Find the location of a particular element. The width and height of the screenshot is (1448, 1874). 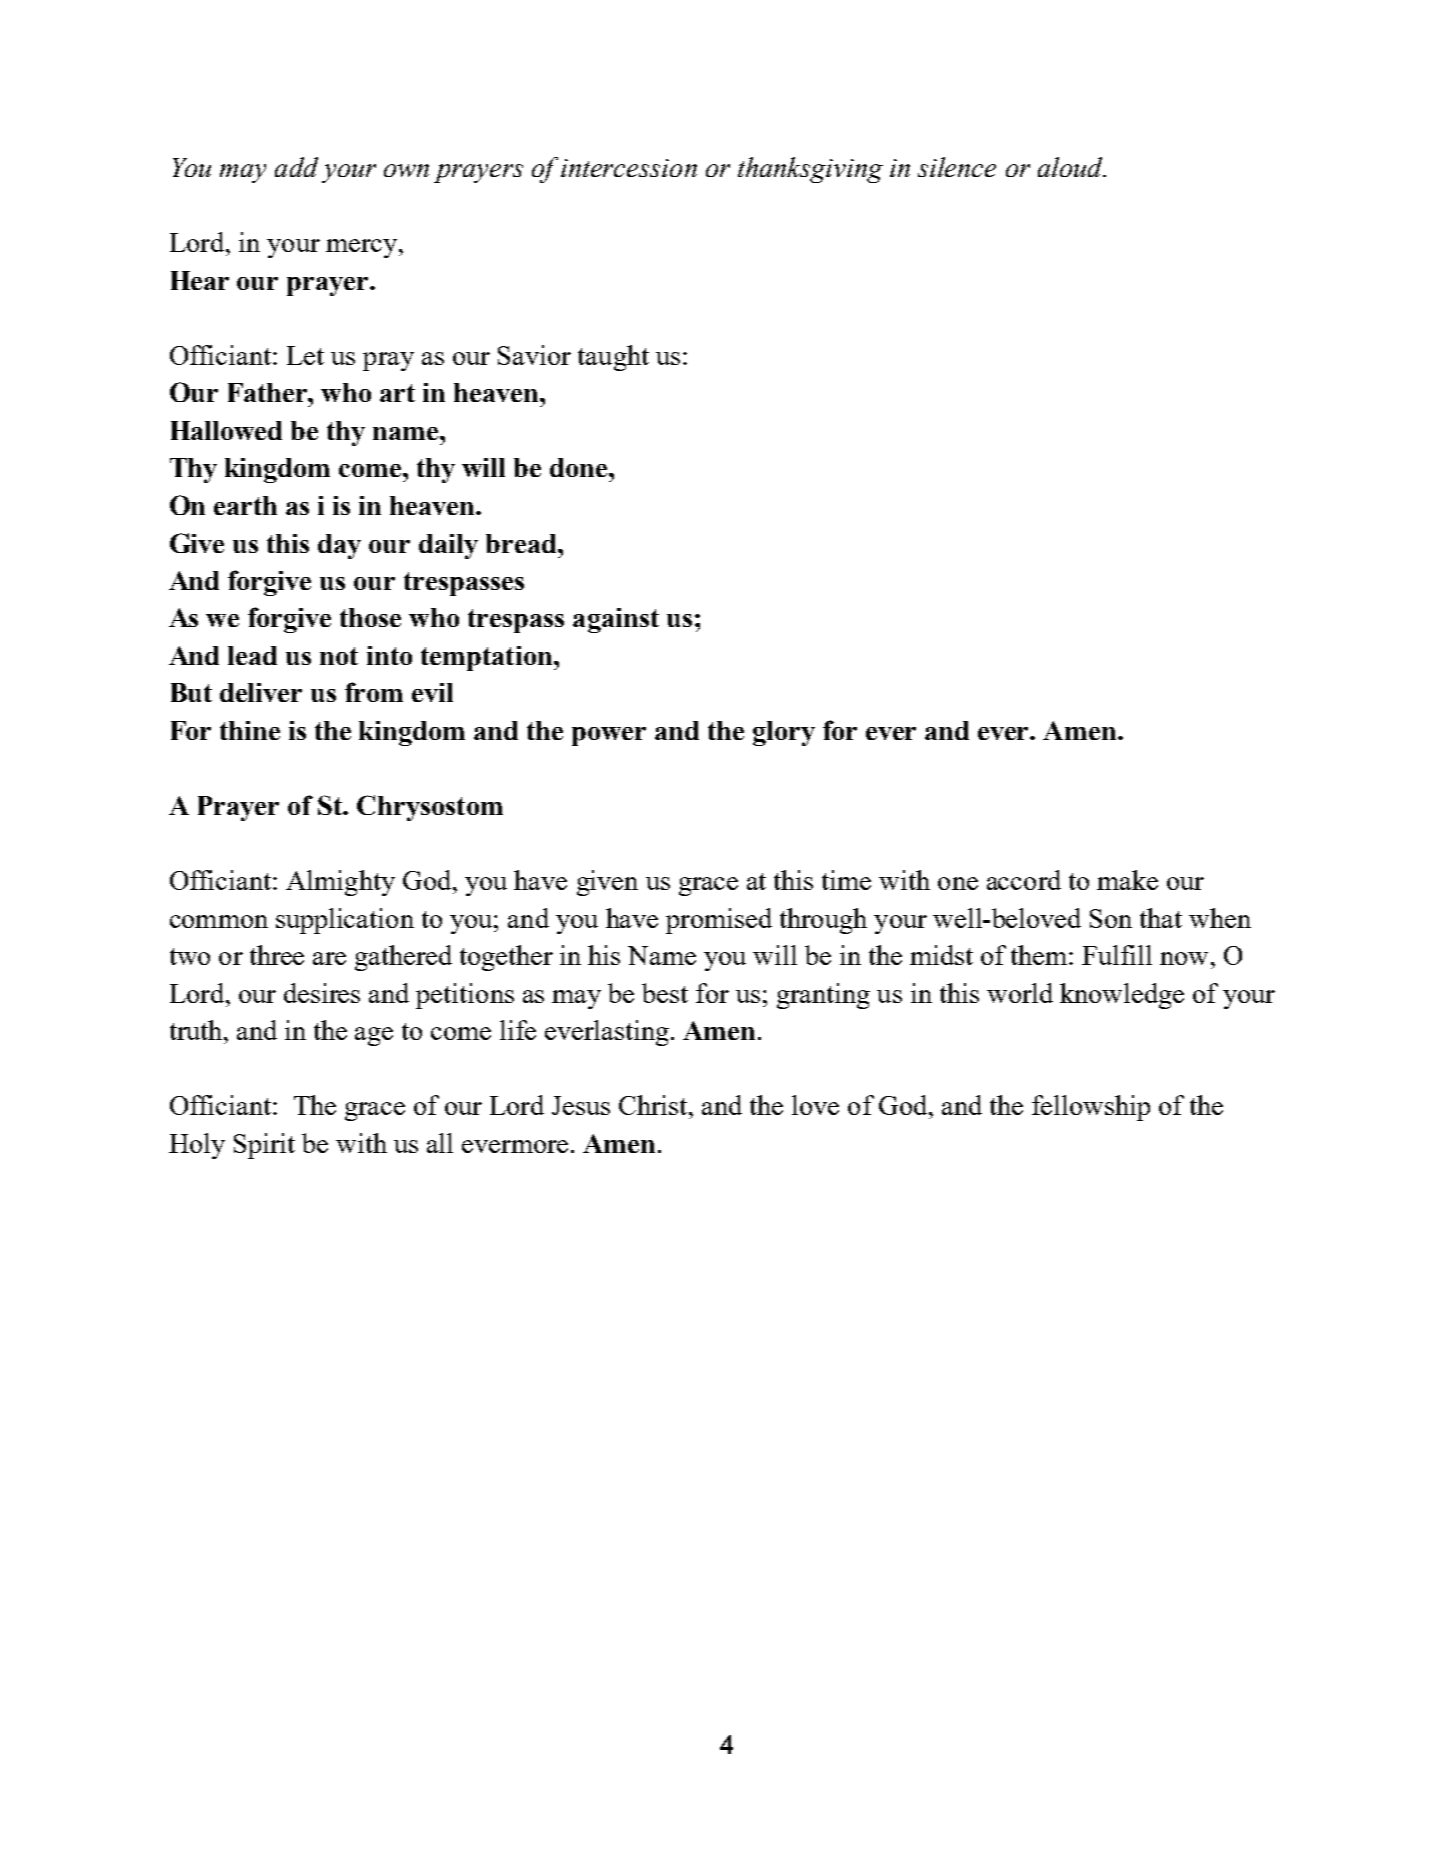

intercession is located at coordinates (629, 168).
